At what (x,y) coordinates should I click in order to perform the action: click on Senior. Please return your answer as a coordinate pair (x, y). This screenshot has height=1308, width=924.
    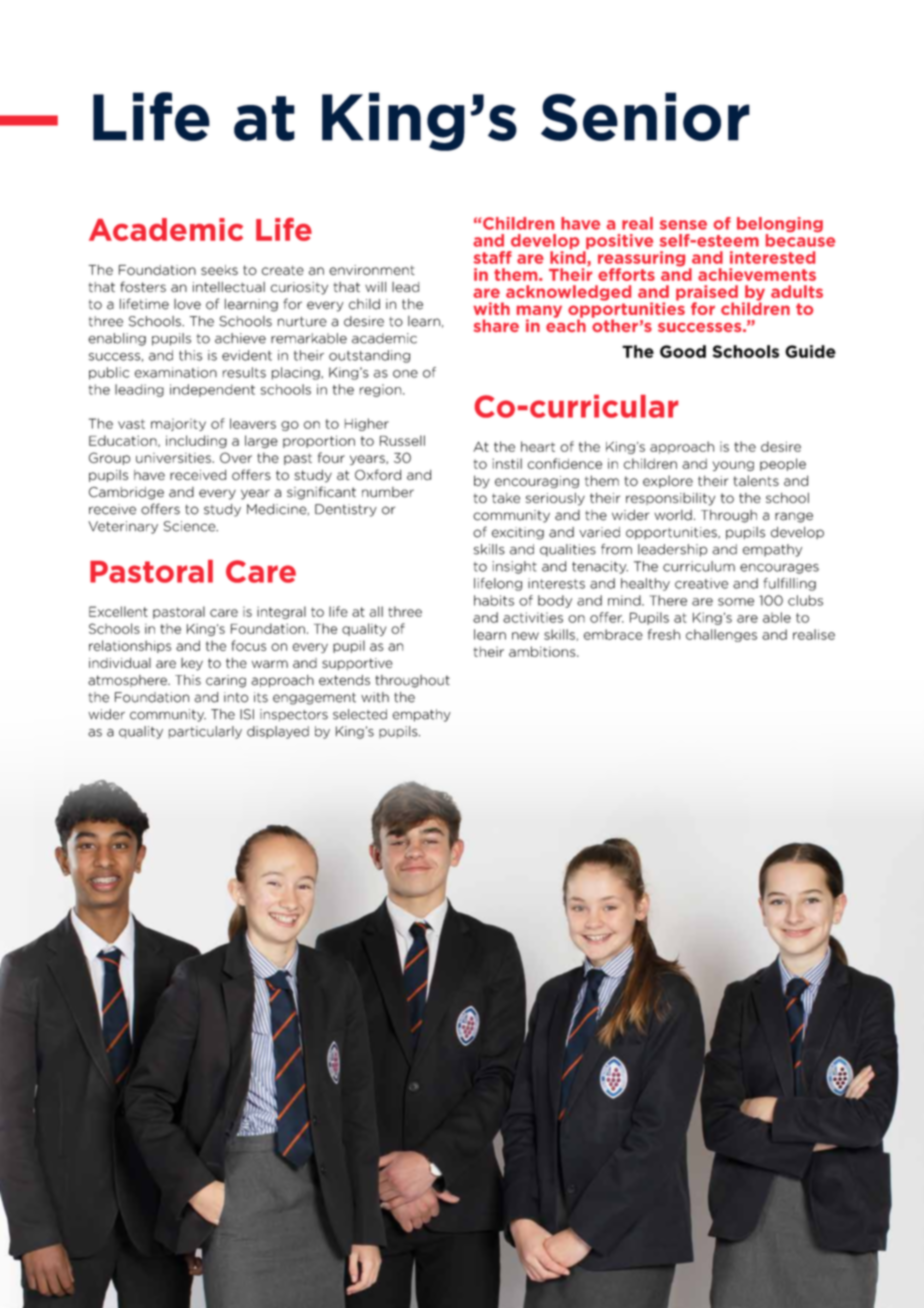
    Looking at the image, I should click on (645, 116).
